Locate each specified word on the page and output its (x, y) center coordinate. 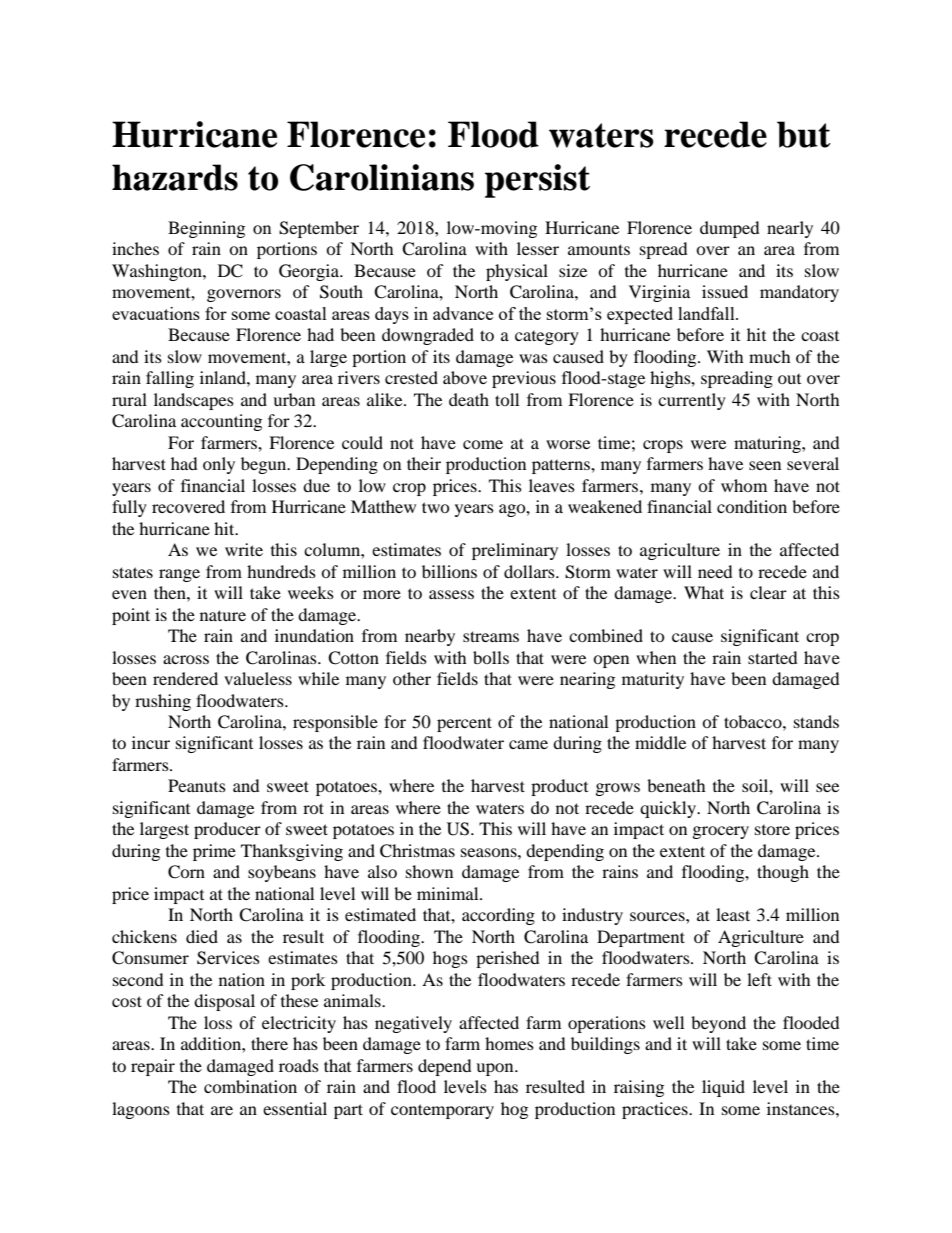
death (469, 399)
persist (537, 181)
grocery (721, 832)
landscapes (194, 401)
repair (153, 1067)
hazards (175, 177)
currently (692, 401)
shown (429, 871)
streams (491, 636)
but (804, 134)
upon (496, 1069)
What (704, 592)
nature (223, 615)
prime (214, 852)
